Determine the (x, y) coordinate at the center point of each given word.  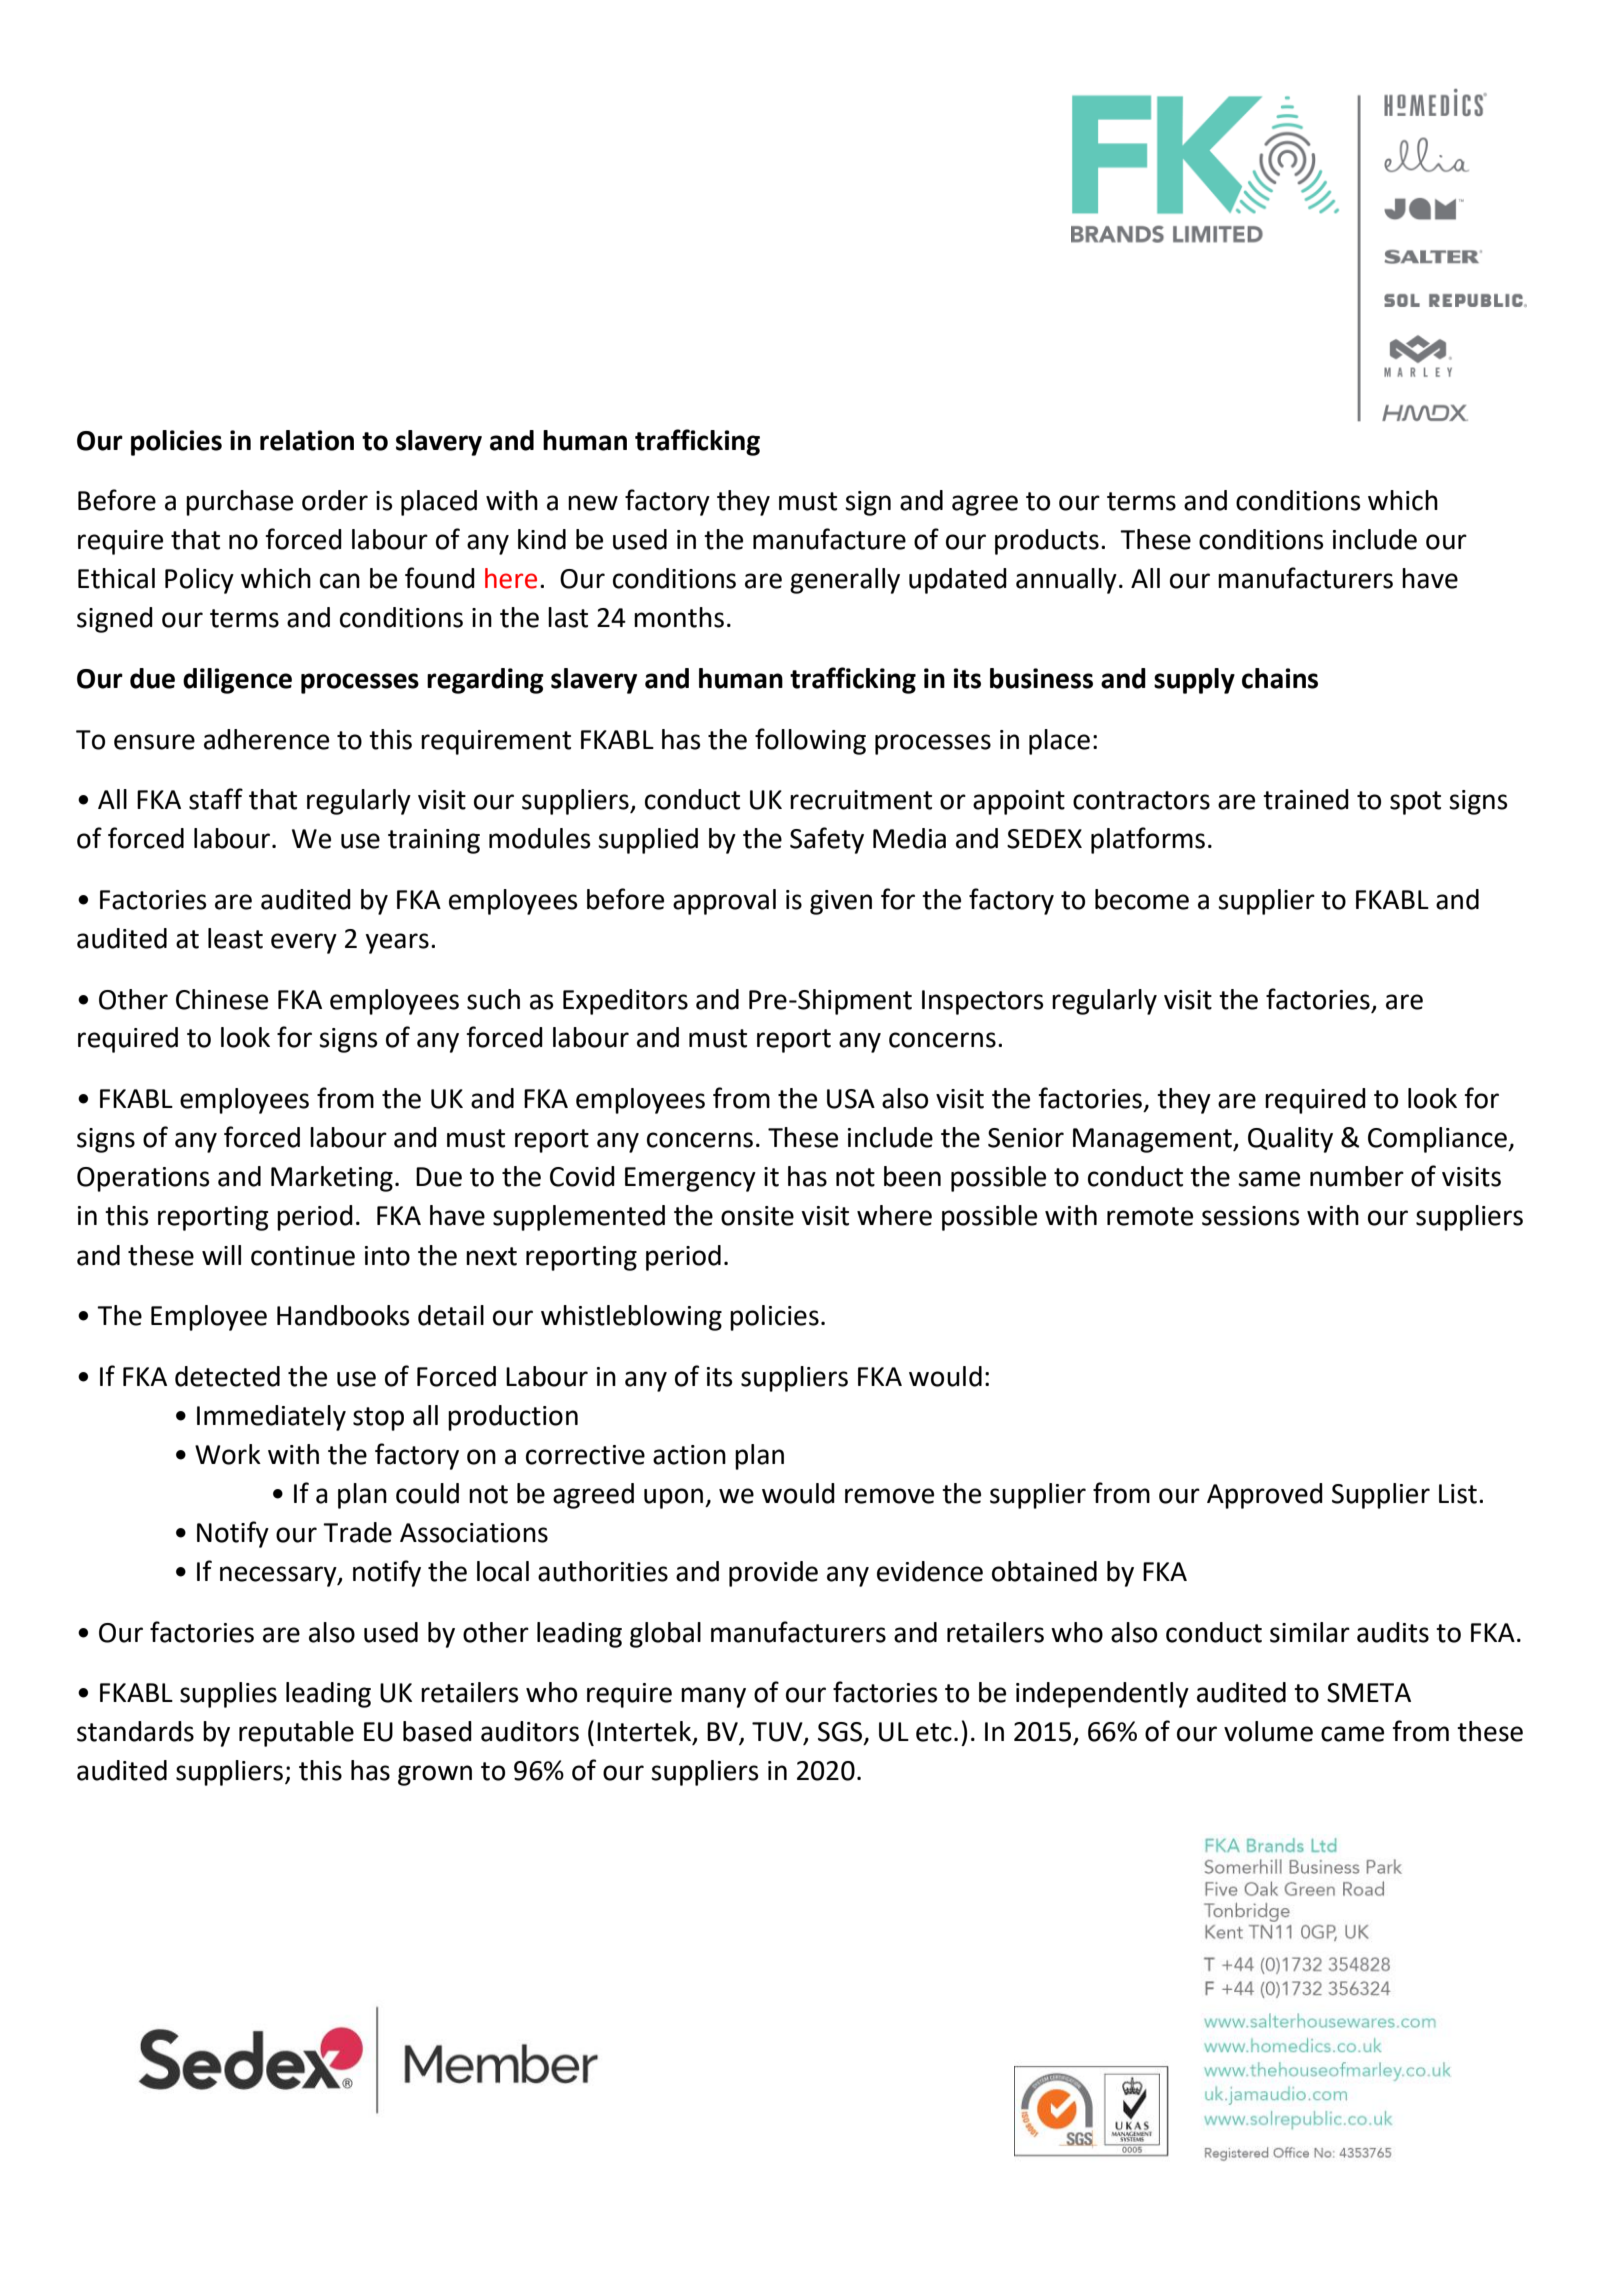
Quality (1290, 1140)
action (689, 1455)
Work (228, 1454)
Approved (1265, 1496)
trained (1306, 799)
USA (851, 1099)
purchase (239, 503)
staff (216, 799)
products (1047, 542)
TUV (778, 1733)
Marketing (332, 1179)
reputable (296, 1734)
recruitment (861, 800)
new (593, 503)
